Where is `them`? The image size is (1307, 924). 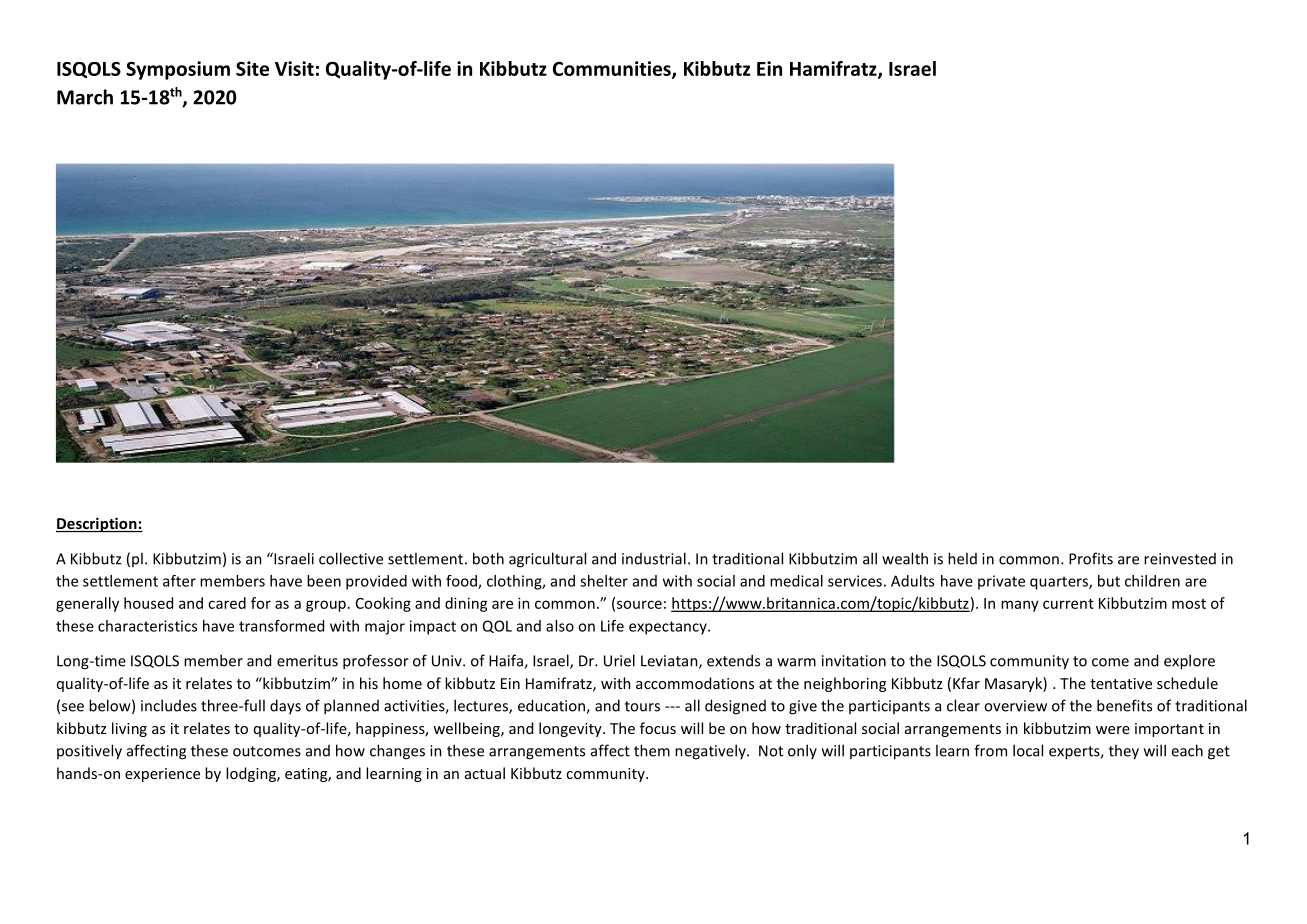
them is located at coordinates (652, 750).
